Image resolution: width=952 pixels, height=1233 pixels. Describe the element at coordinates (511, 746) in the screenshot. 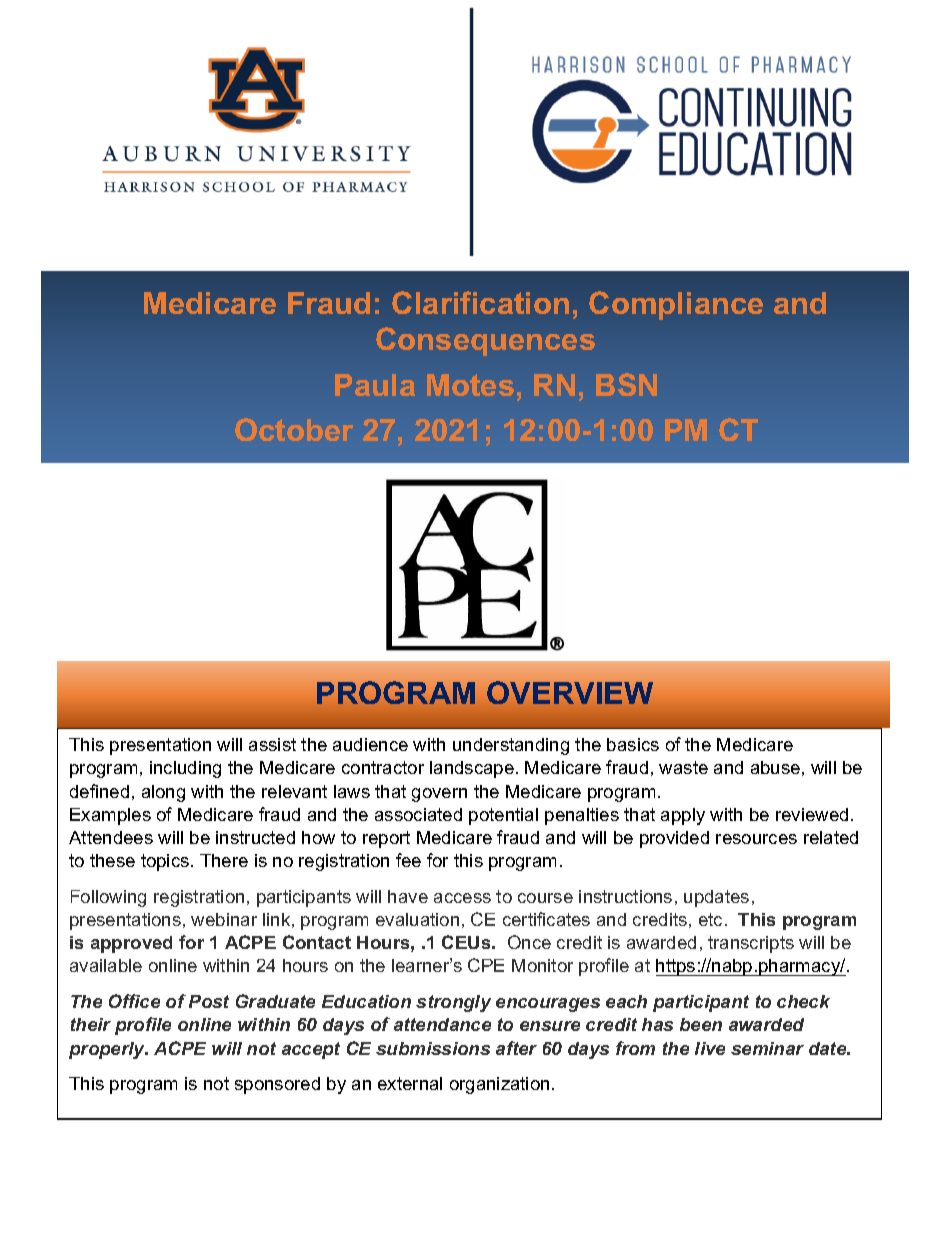

I see `understanding` at that location.
